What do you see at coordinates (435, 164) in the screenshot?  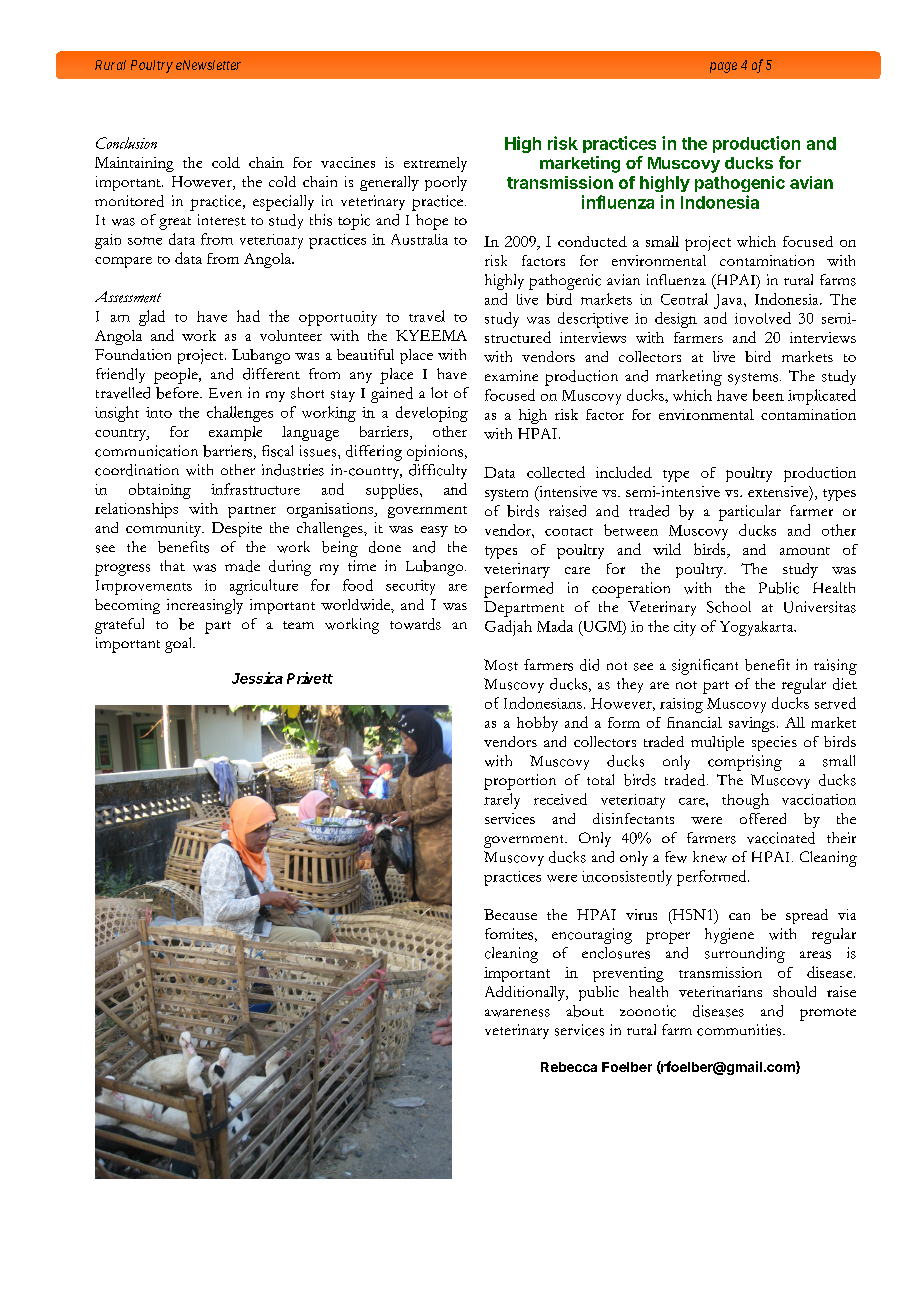 I see `extremely` at bounding box center [435, 164].
